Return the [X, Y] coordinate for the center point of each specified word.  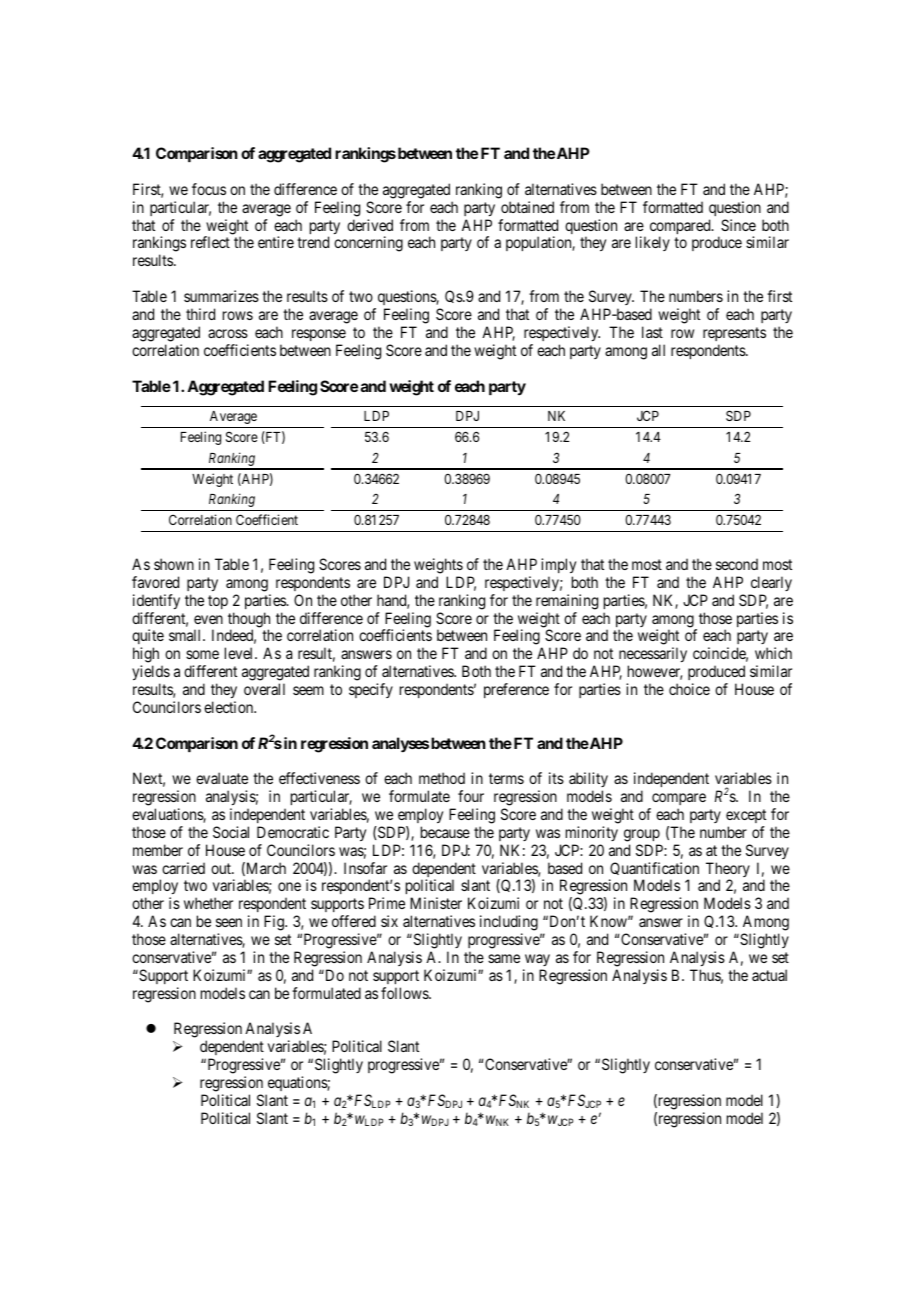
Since [738, 225]
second [737, 564]
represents [734, 334]
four [471, 796]
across [228, 333]
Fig [275, 923]
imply [558, 565]
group [642, 835]
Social [231, 832]
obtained [527, 207]
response [319, 335]
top [218, 602]
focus [209, 189]
